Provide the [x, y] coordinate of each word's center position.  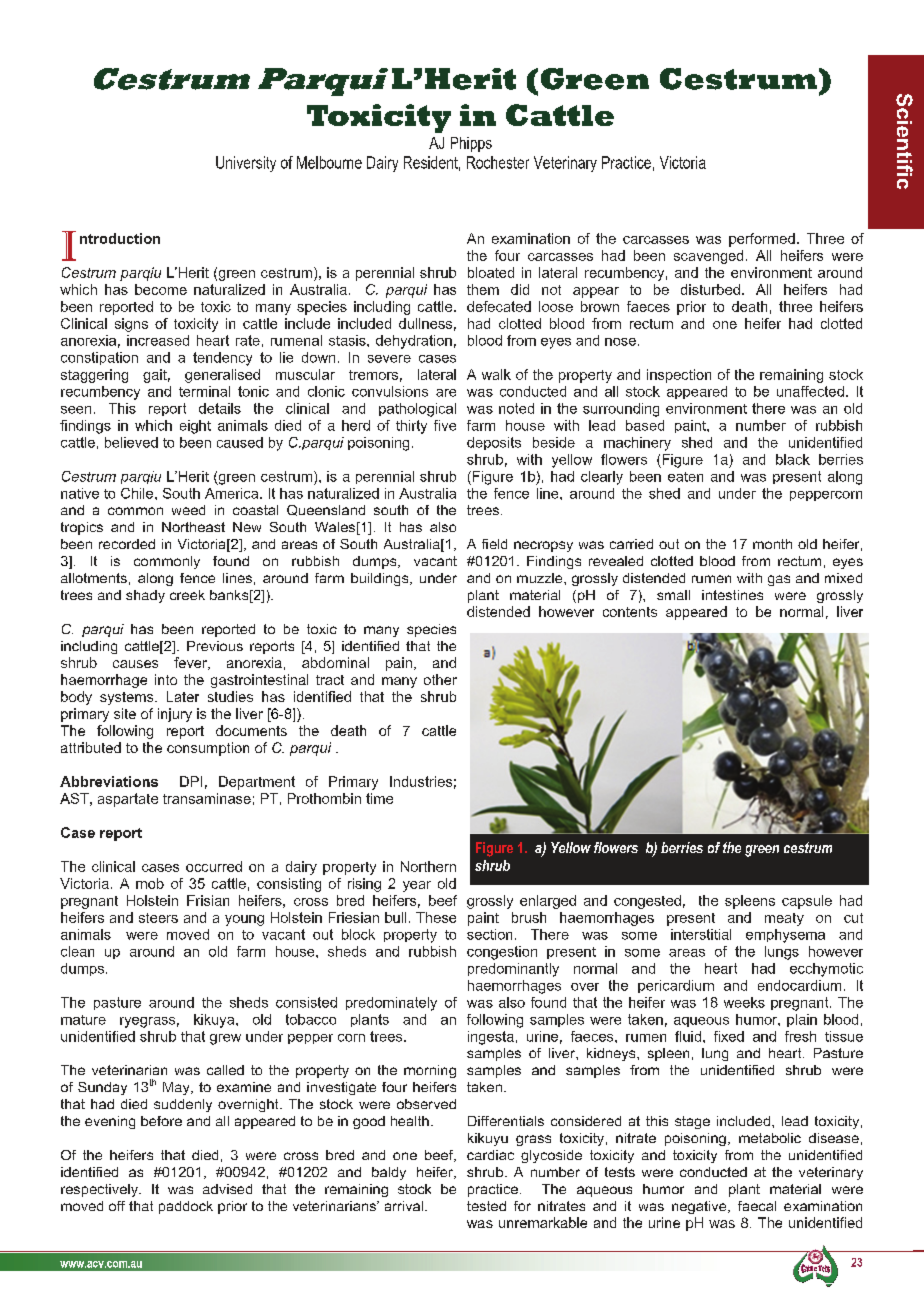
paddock [186, 1207]
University [246, 164]
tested [486, 1206]
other [440, 679]
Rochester [498, 162]
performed [762, 240]
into [166, 679]
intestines [732, 595]
